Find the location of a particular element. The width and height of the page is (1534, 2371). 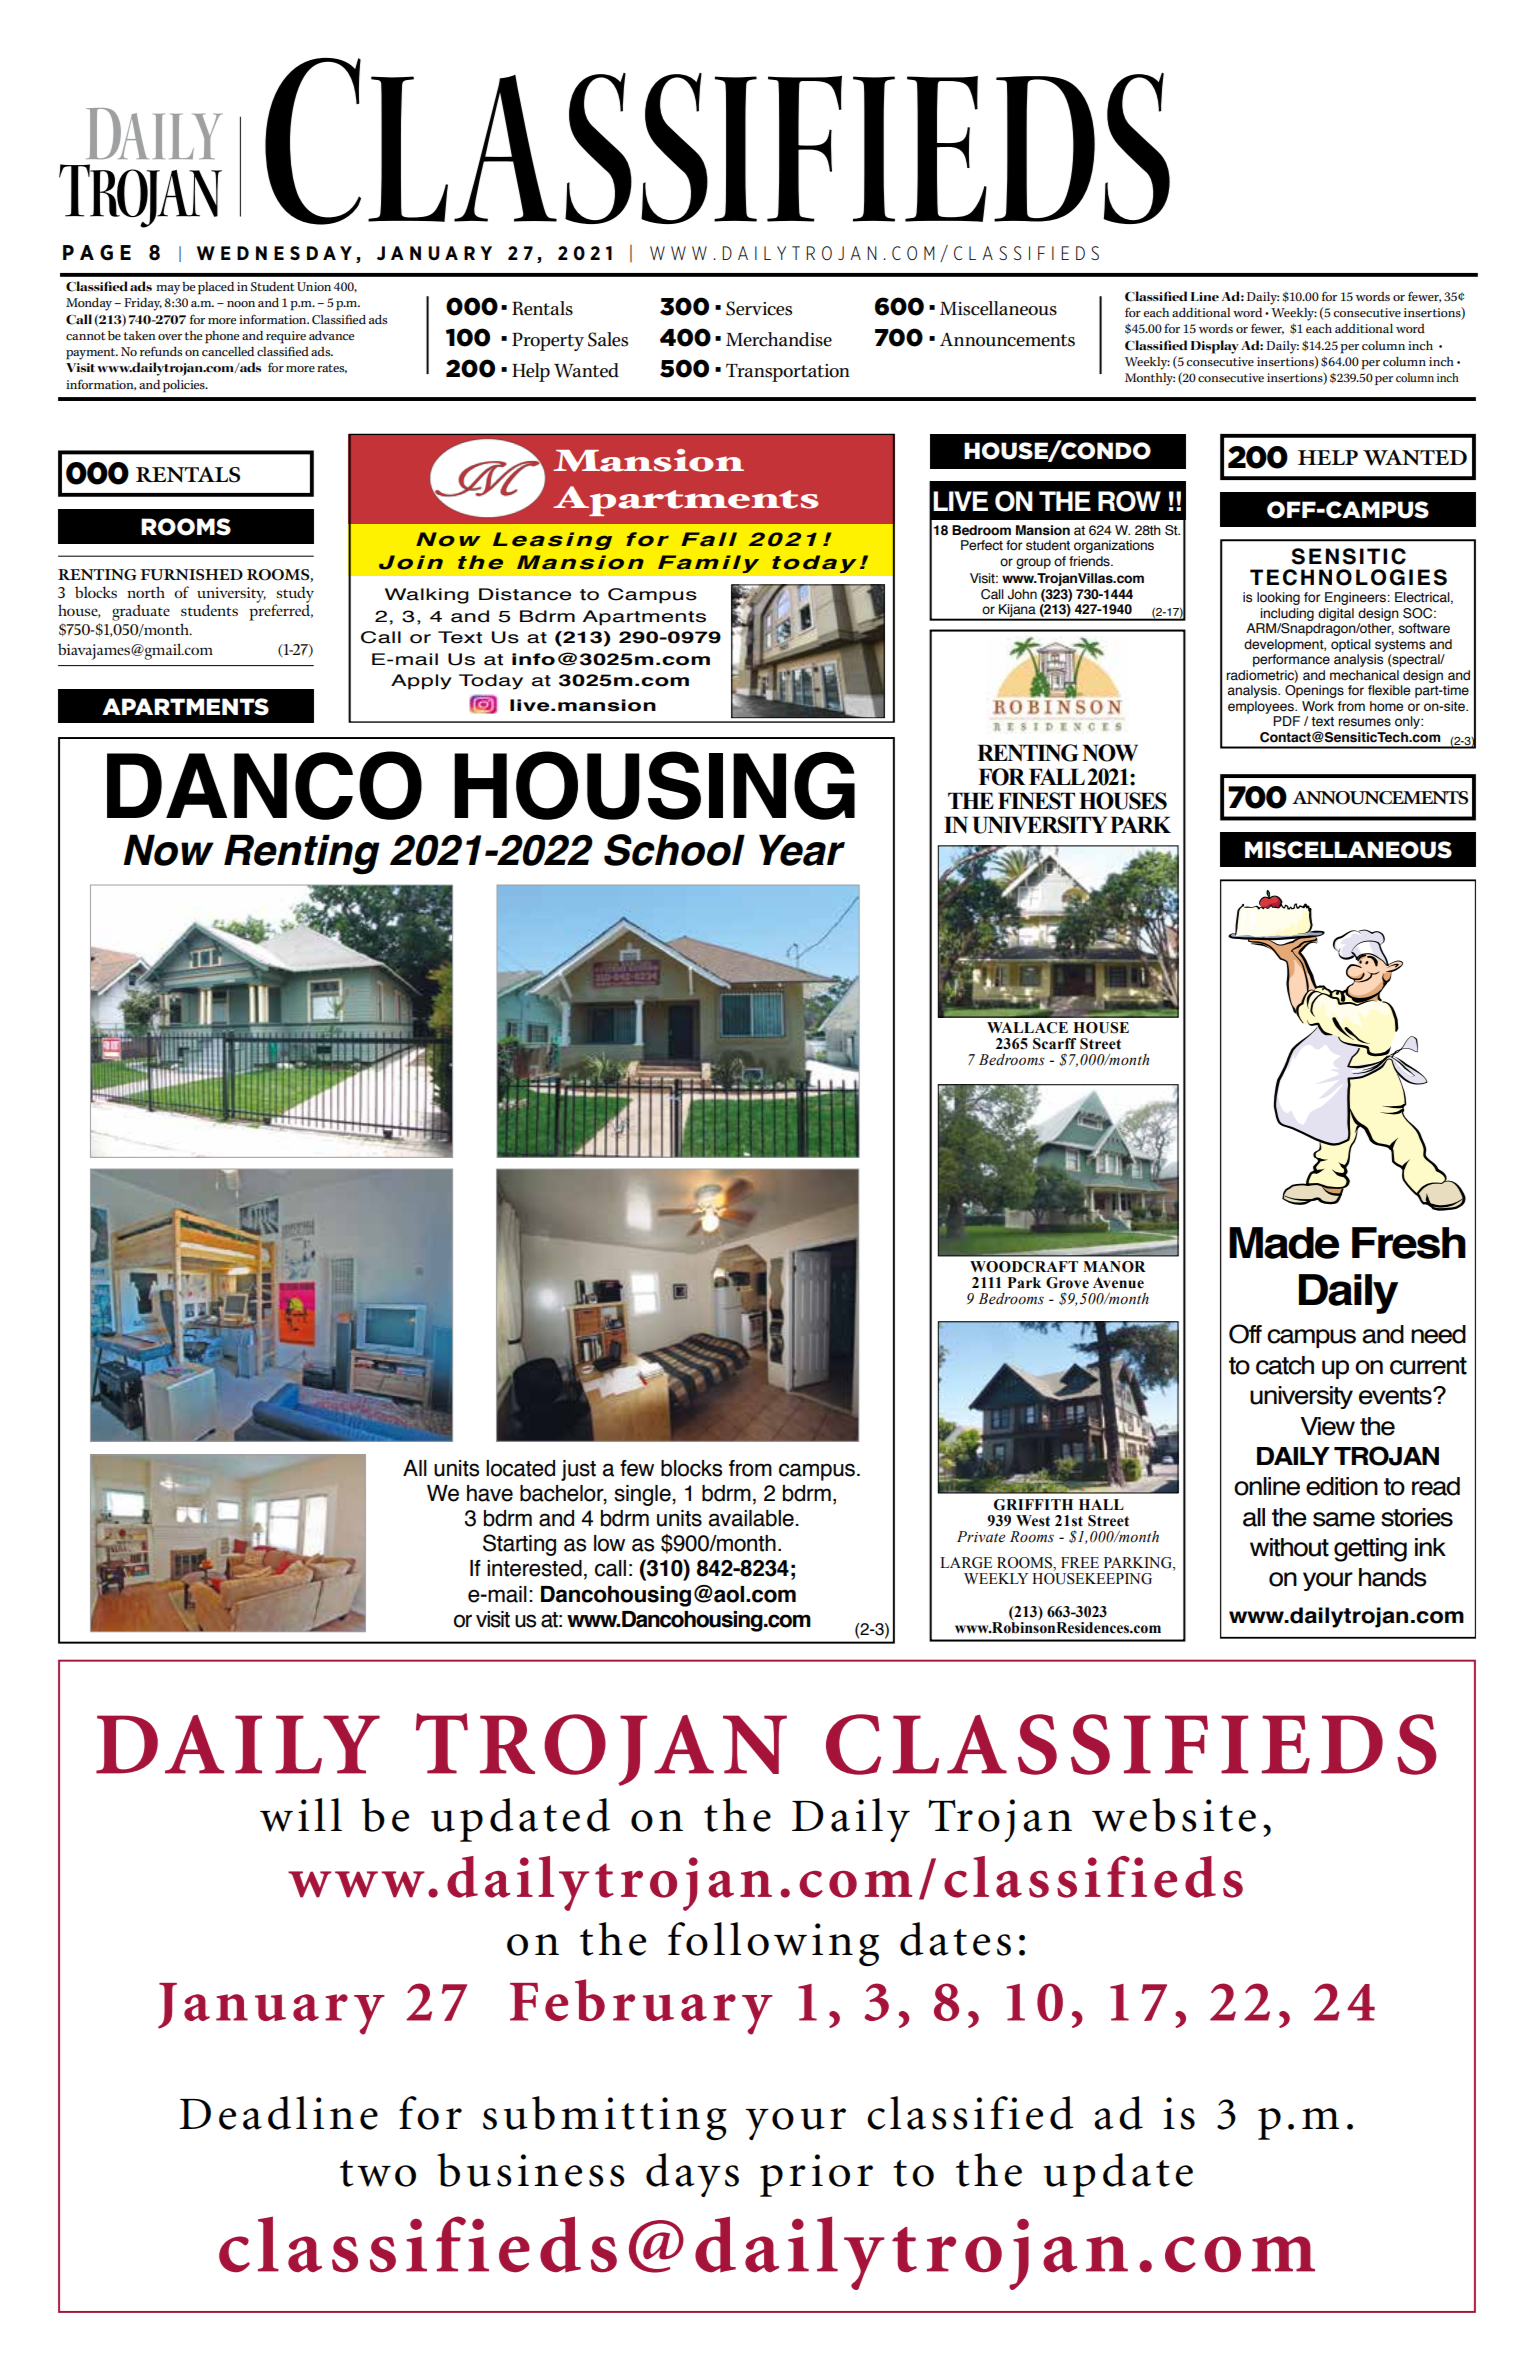

located is located at coordinates (520, 1468).
